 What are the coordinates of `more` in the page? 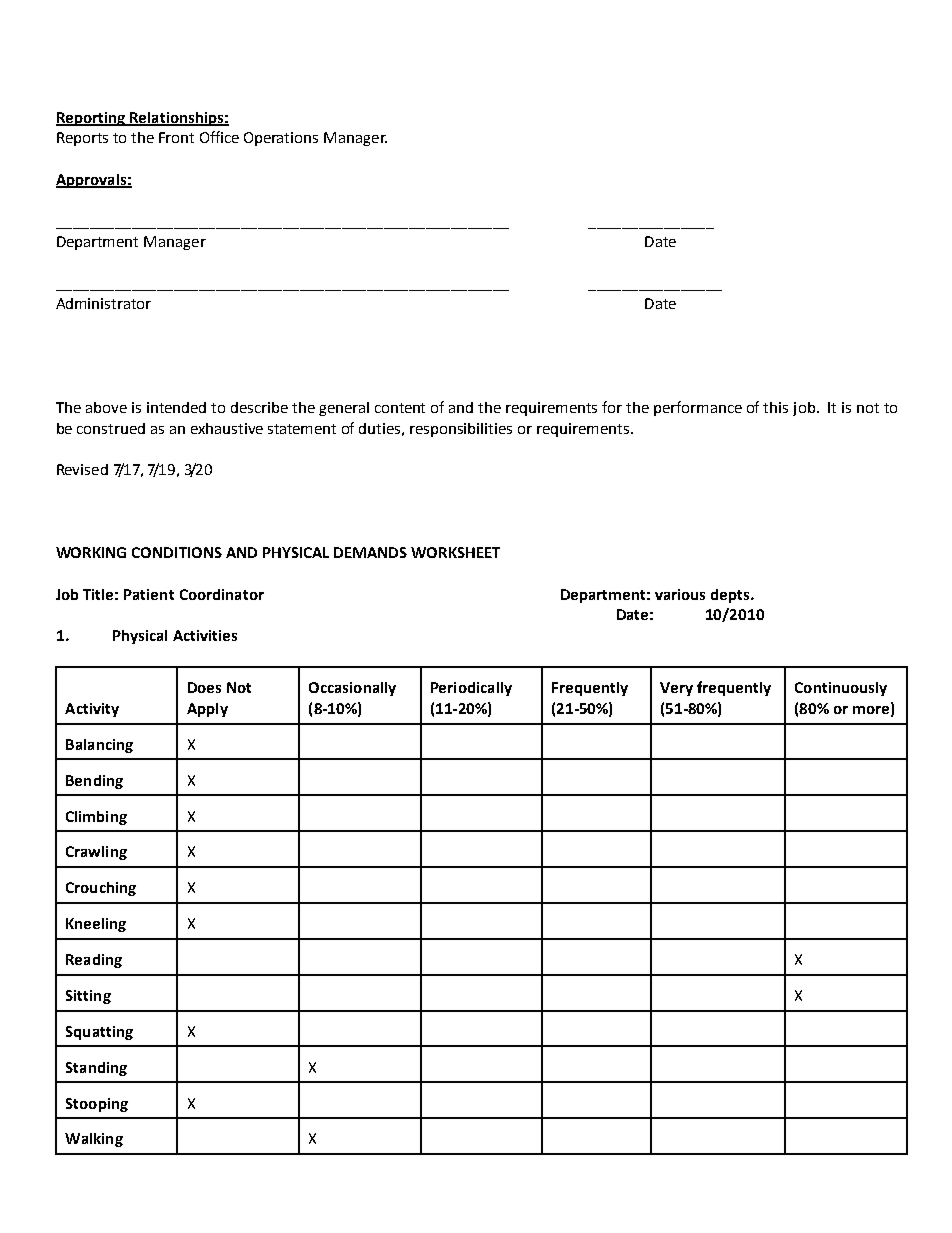 It's located at (871, 710).
